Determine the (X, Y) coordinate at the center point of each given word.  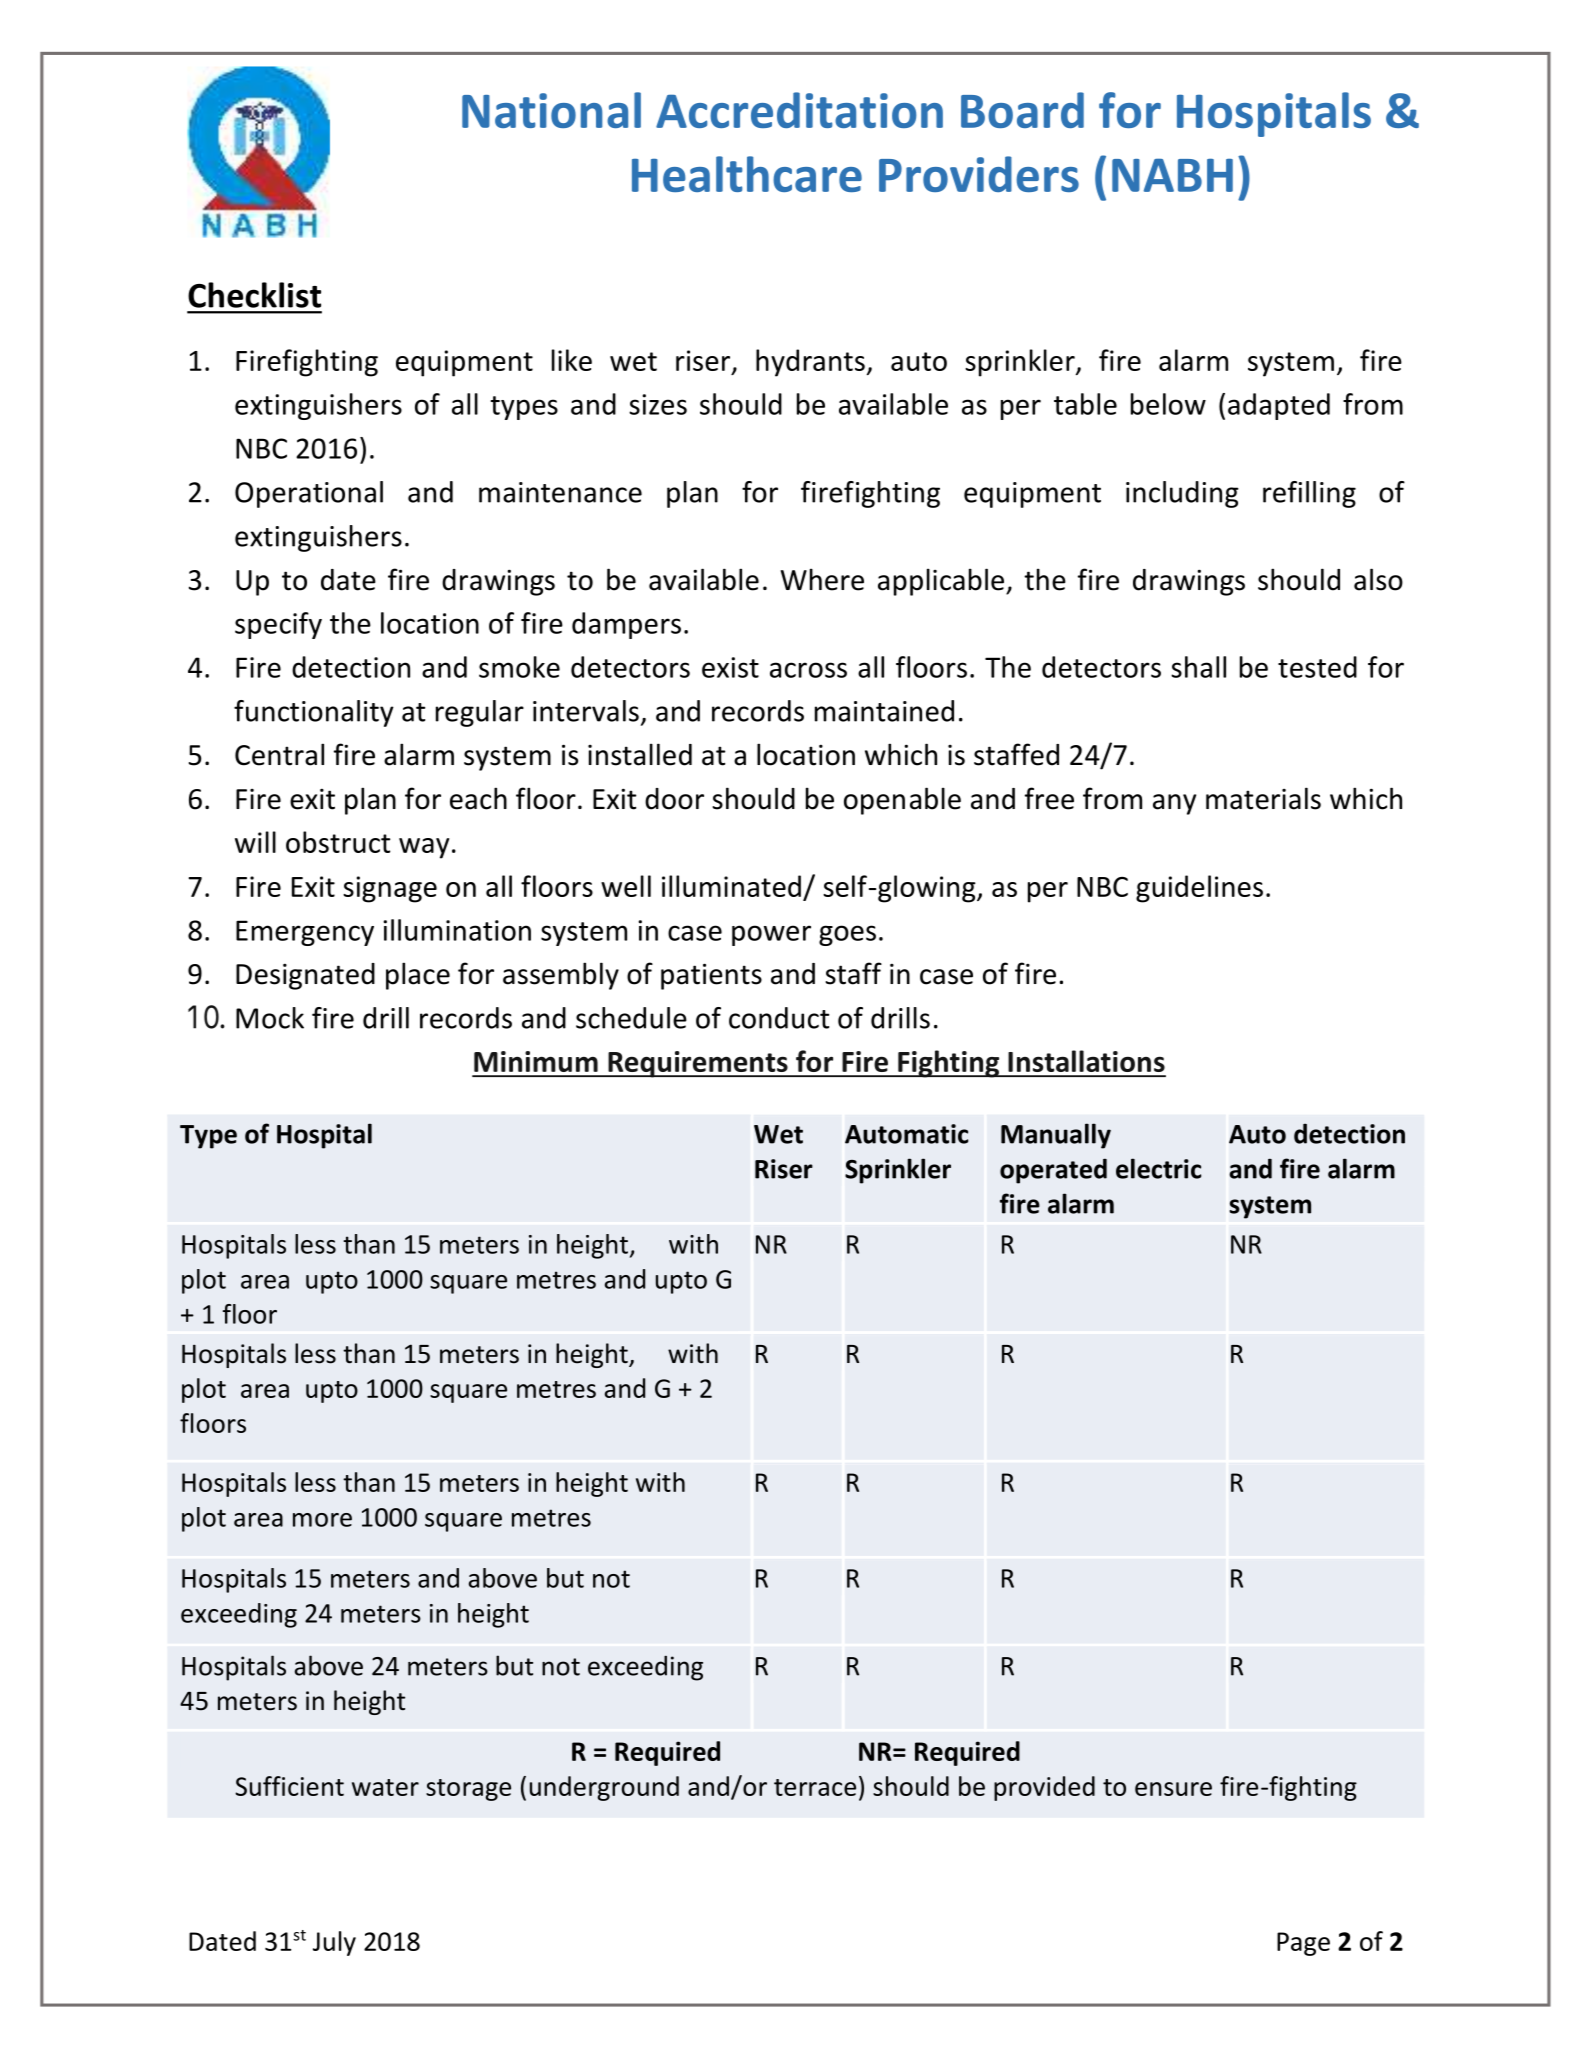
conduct (779, 1018)
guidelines (1199, 889)
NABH (1172, 175)
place (418, 976)
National (551, 110)
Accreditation (799, 110)
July (334, 1943)
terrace (815, 1787)
